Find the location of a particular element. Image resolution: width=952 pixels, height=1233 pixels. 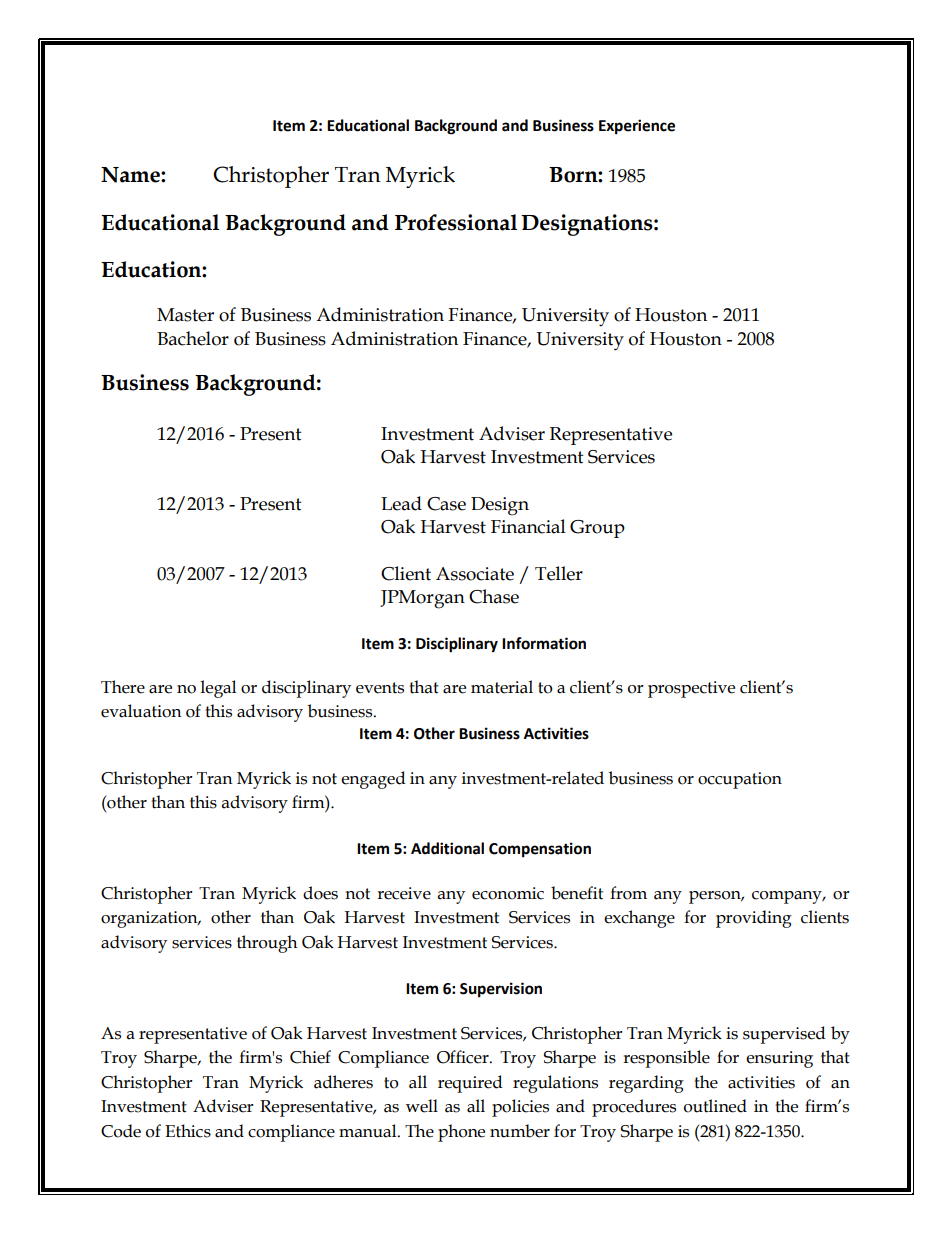

Additional is located at coordinates (447, 848).
